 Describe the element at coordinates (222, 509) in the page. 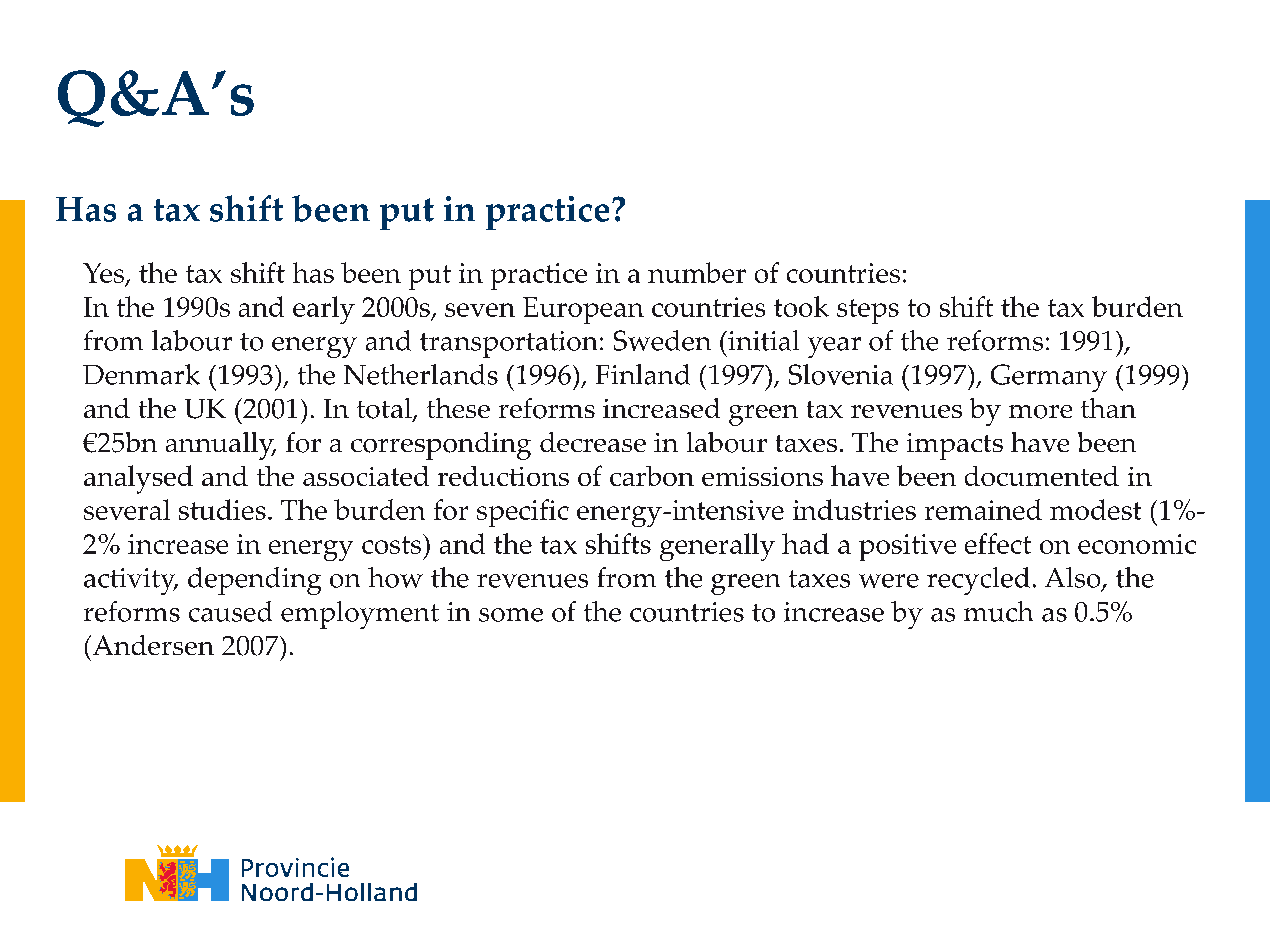

I see `studies` at that location.
